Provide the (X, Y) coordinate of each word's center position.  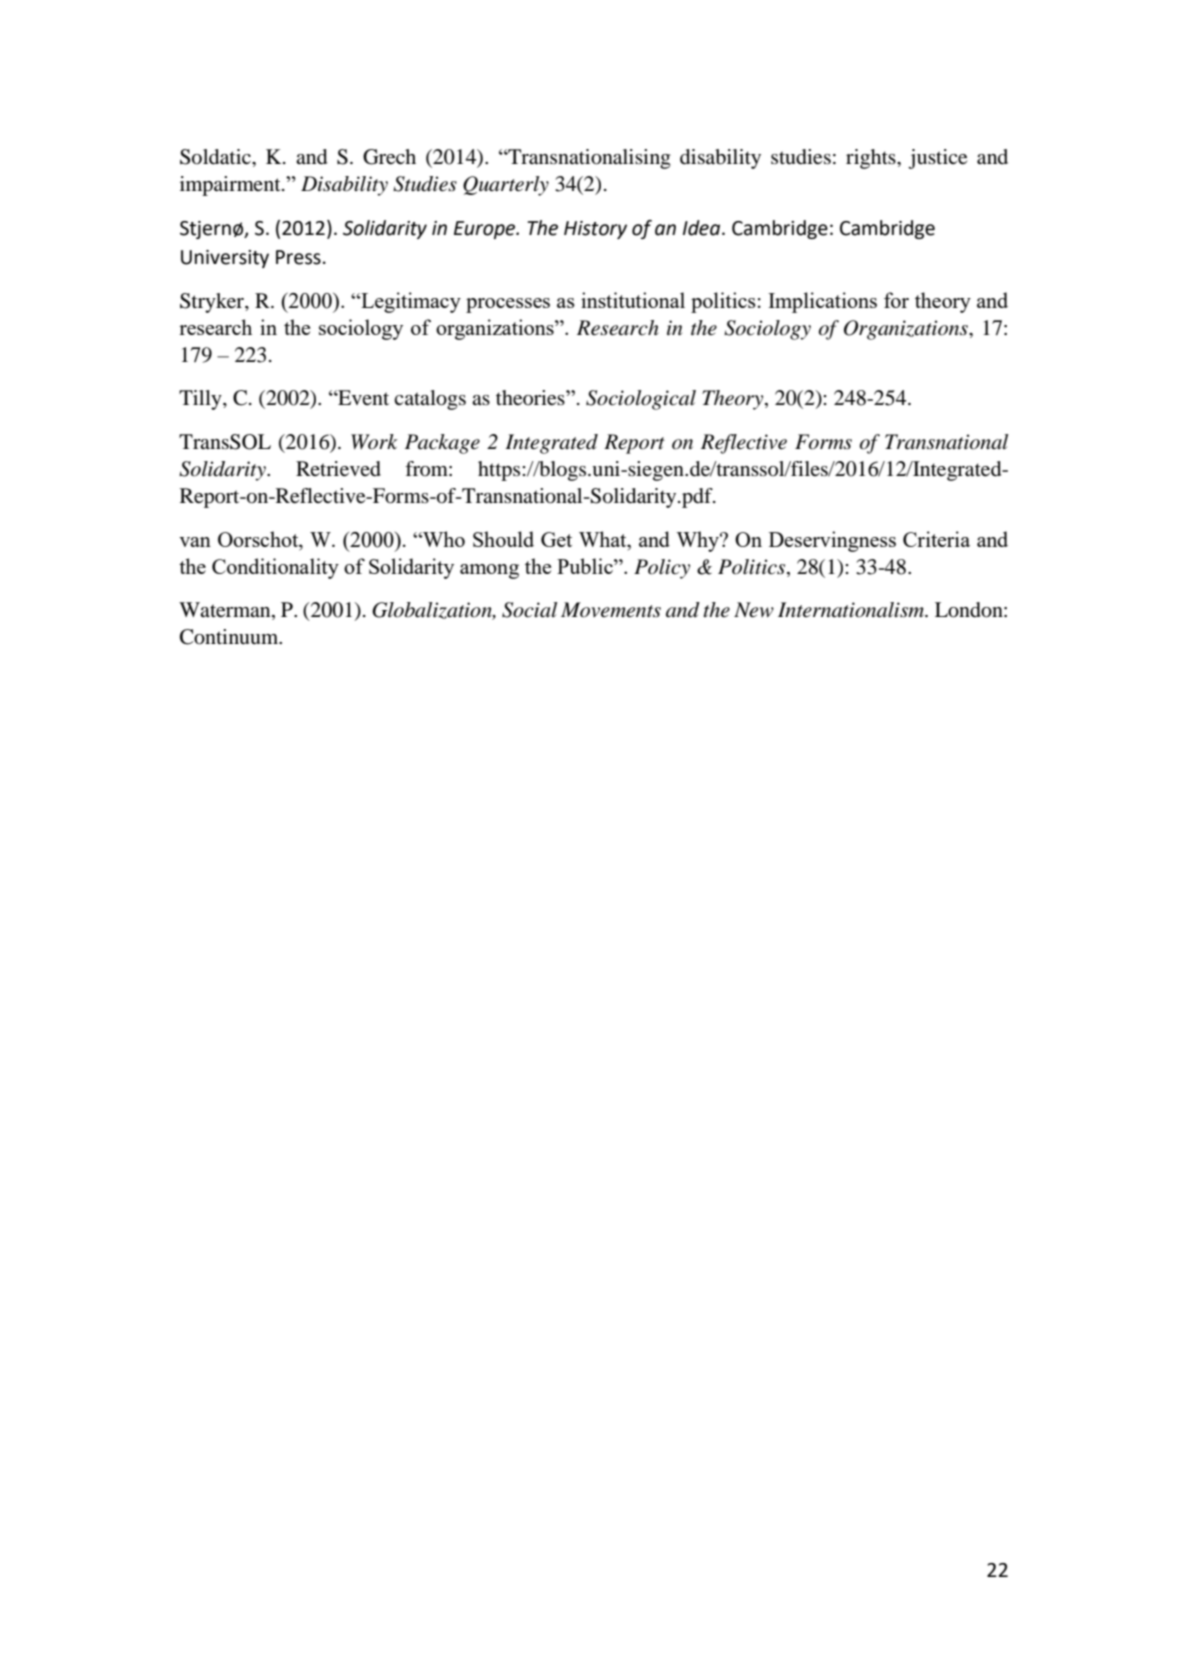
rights (872, 159)
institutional (633, 300)
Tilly (201, 400)
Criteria (936, 539)
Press (298, 257)
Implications (822, 302)
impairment (231, 186)
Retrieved (338, 469)
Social (529, 610)
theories (531, 398)
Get (556, 539)
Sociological (641, 400)
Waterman (226, 611)
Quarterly (506, 186)
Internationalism (852, 610)
